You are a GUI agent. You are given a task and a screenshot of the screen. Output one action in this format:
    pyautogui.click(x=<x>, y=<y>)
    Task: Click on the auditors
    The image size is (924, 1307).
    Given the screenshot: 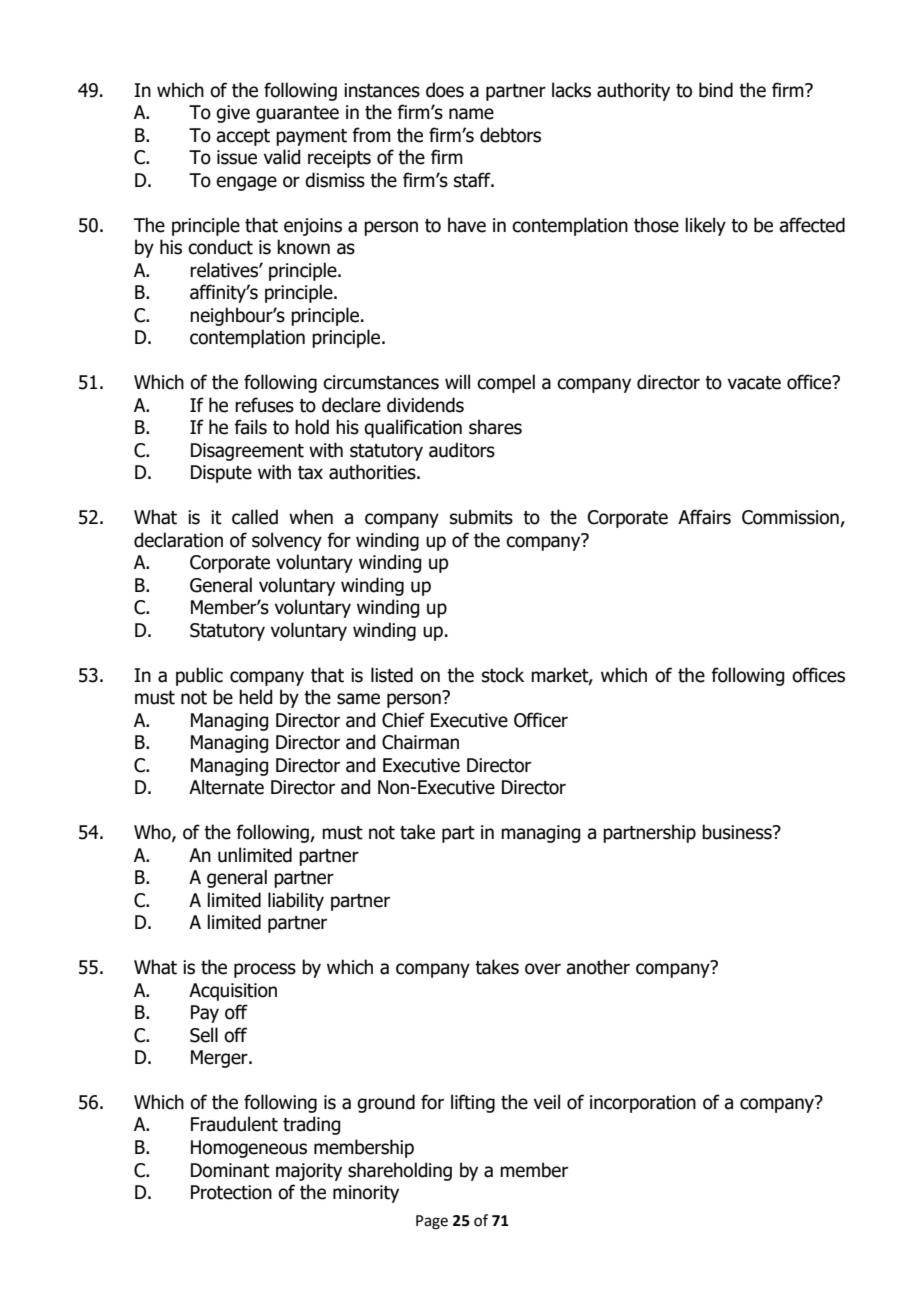 What is the action you would take?
    pyautogui.click(x=462, y=450)
